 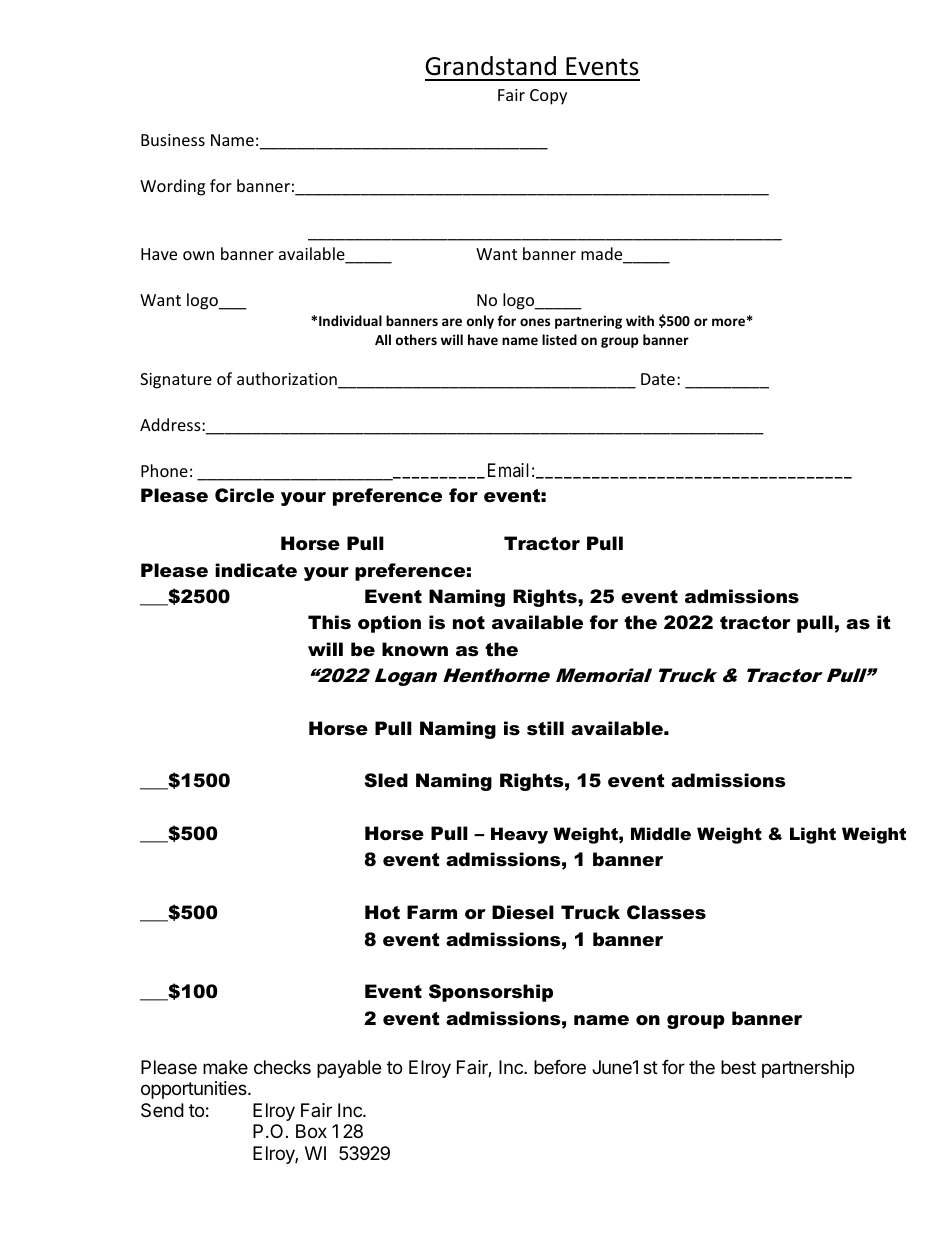 I want to click on with, so click(x=640, y=320).
